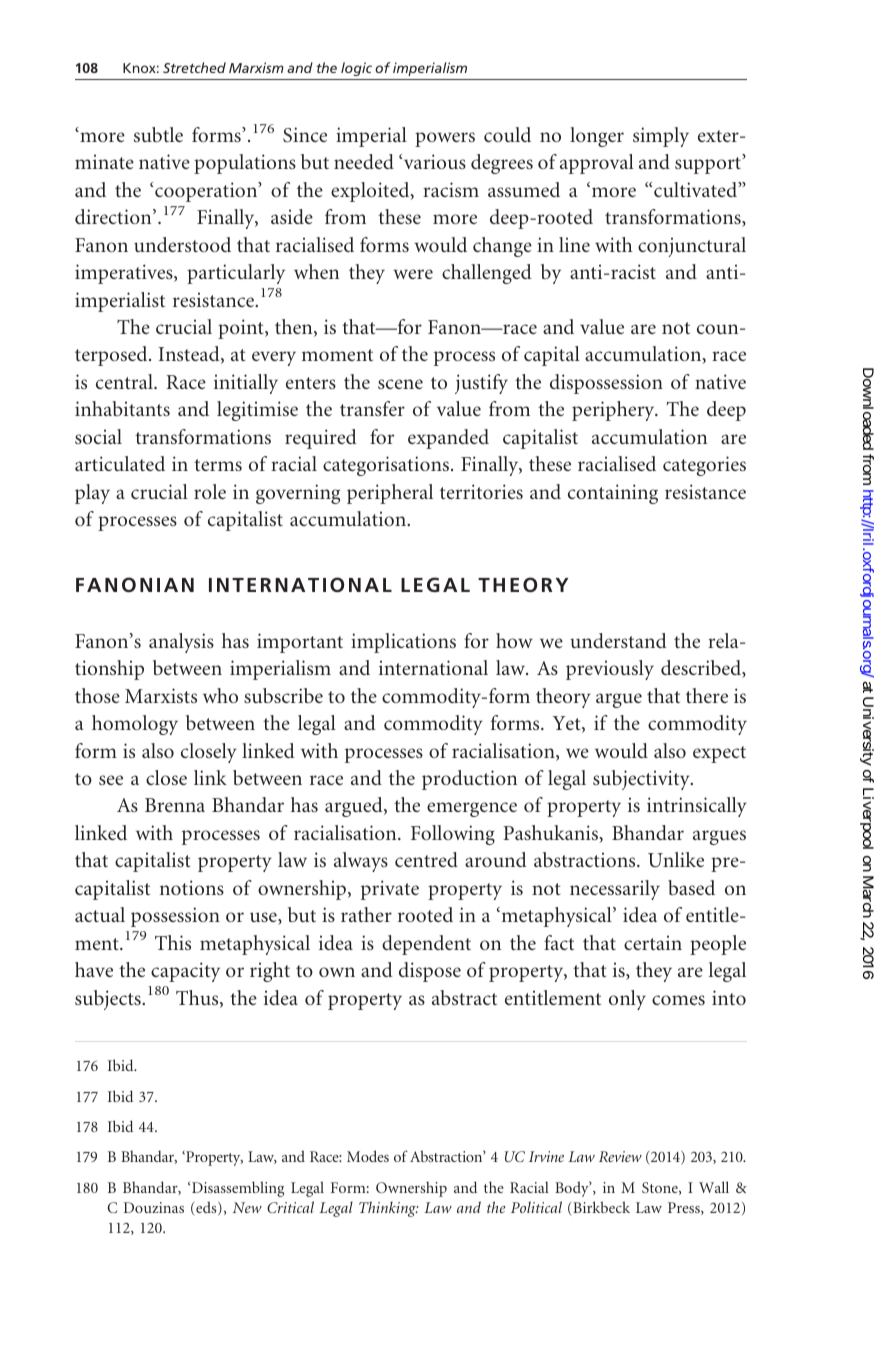  What do you see at coordinates (175, 805) in the image?
I see `Brenna` at bounding box center [175, 805].
